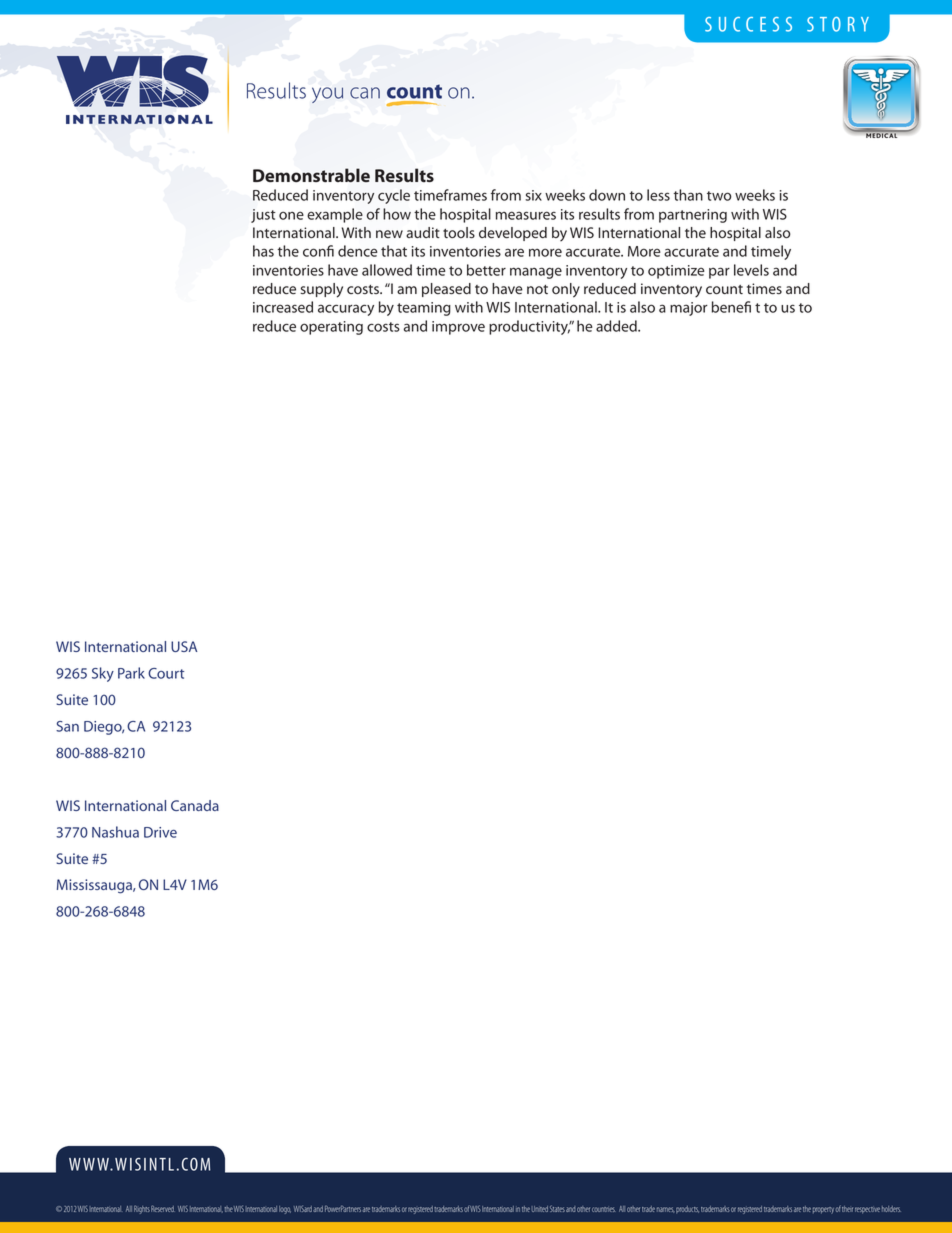  Describe the element at coordinates (166, 673) in the screenshot. I see `Court` at that location.
